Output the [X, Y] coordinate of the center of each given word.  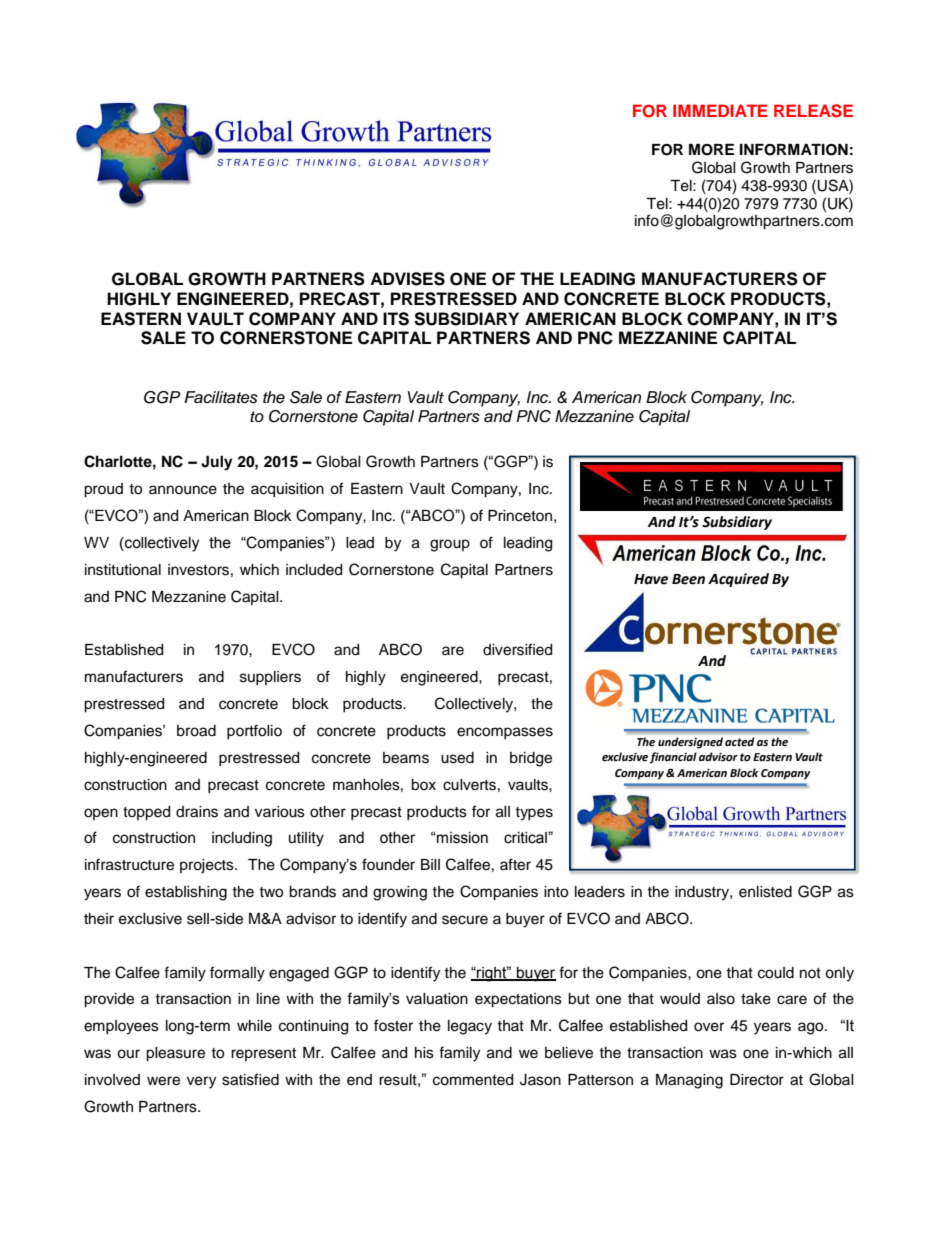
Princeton [520, 516]
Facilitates [221, 397]
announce [183, 490]
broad [196, 731]
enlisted [765, 892]
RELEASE [813, 111]
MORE [711, 150]
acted [739, 741]
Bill [430, 864]
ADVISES [407, 279]
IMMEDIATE [720, 110]
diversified [517, 649]
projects [208, 866]
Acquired [738, 580]
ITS [396, 319]
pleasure [175, 1054]
